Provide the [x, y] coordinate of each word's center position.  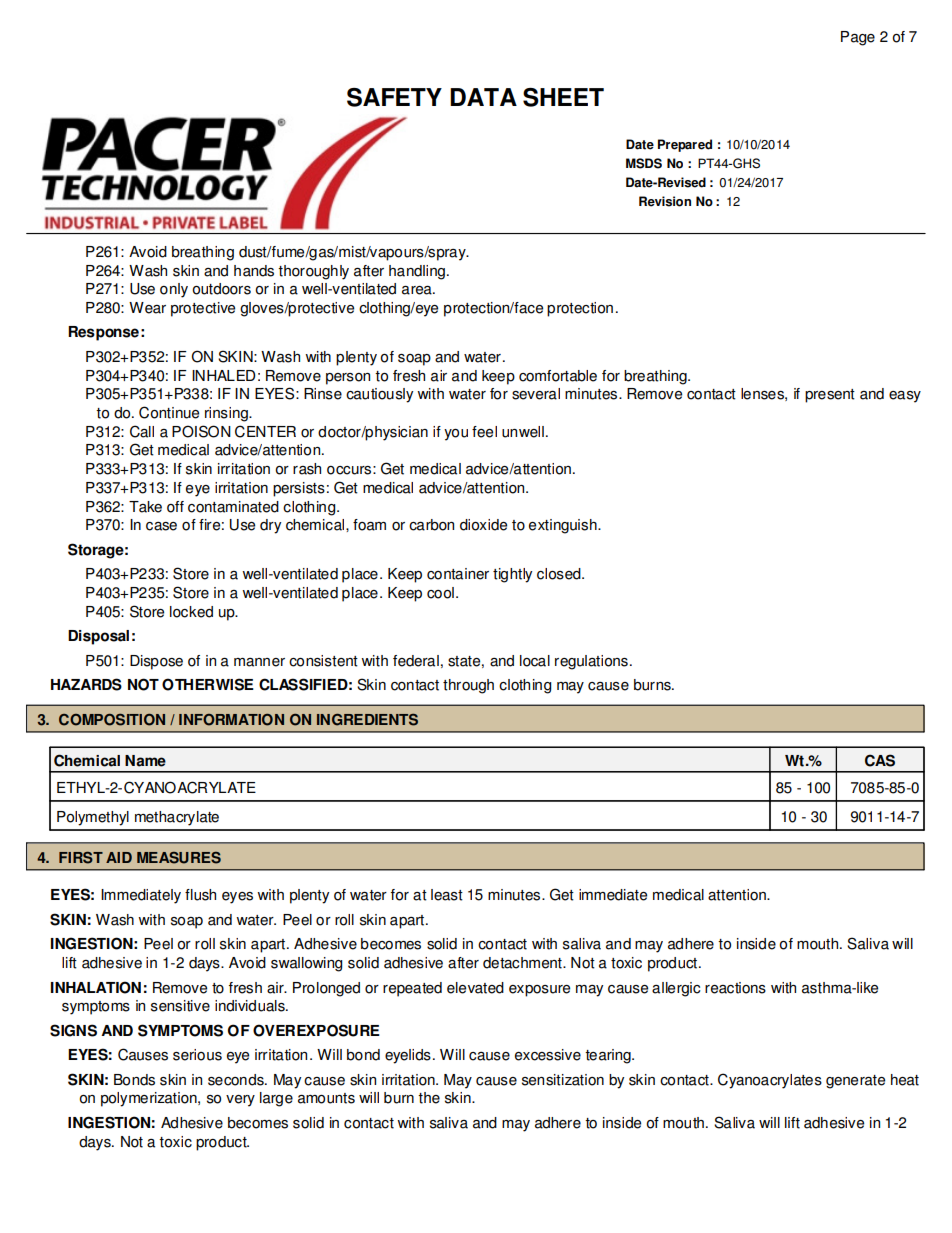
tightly [512, 575]
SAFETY [394, 97]
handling [417, 272]
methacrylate [177, 818]
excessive [548, 1055]
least [447, 895]
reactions [735, 988]
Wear [147, 308]
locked [191, 612]
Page [858, 38]
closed [560, 574]
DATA [483, 97]
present [830, 396]
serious [197, 1055]
